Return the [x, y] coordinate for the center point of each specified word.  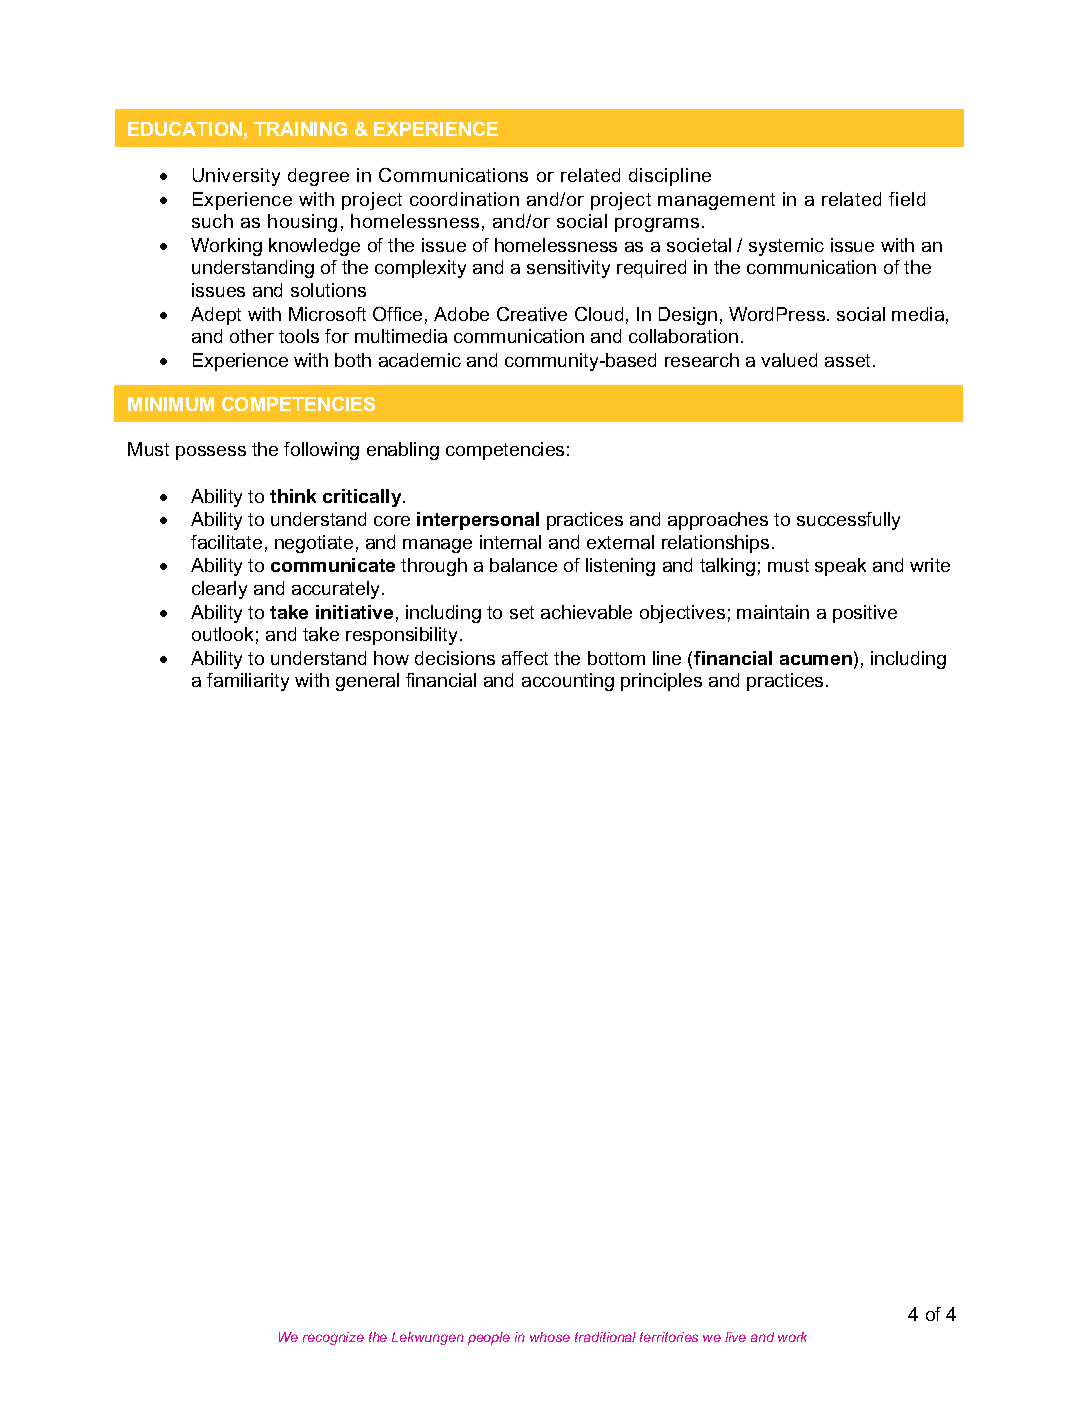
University [236, 177]
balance [523, 565]
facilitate [226, 542]
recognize [333, 1338]
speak [840, 567]
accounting [568, 682]
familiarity [248, 682]
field [907, 199]
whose [550, 1337]
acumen [816, 660]
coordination [464, 199]
